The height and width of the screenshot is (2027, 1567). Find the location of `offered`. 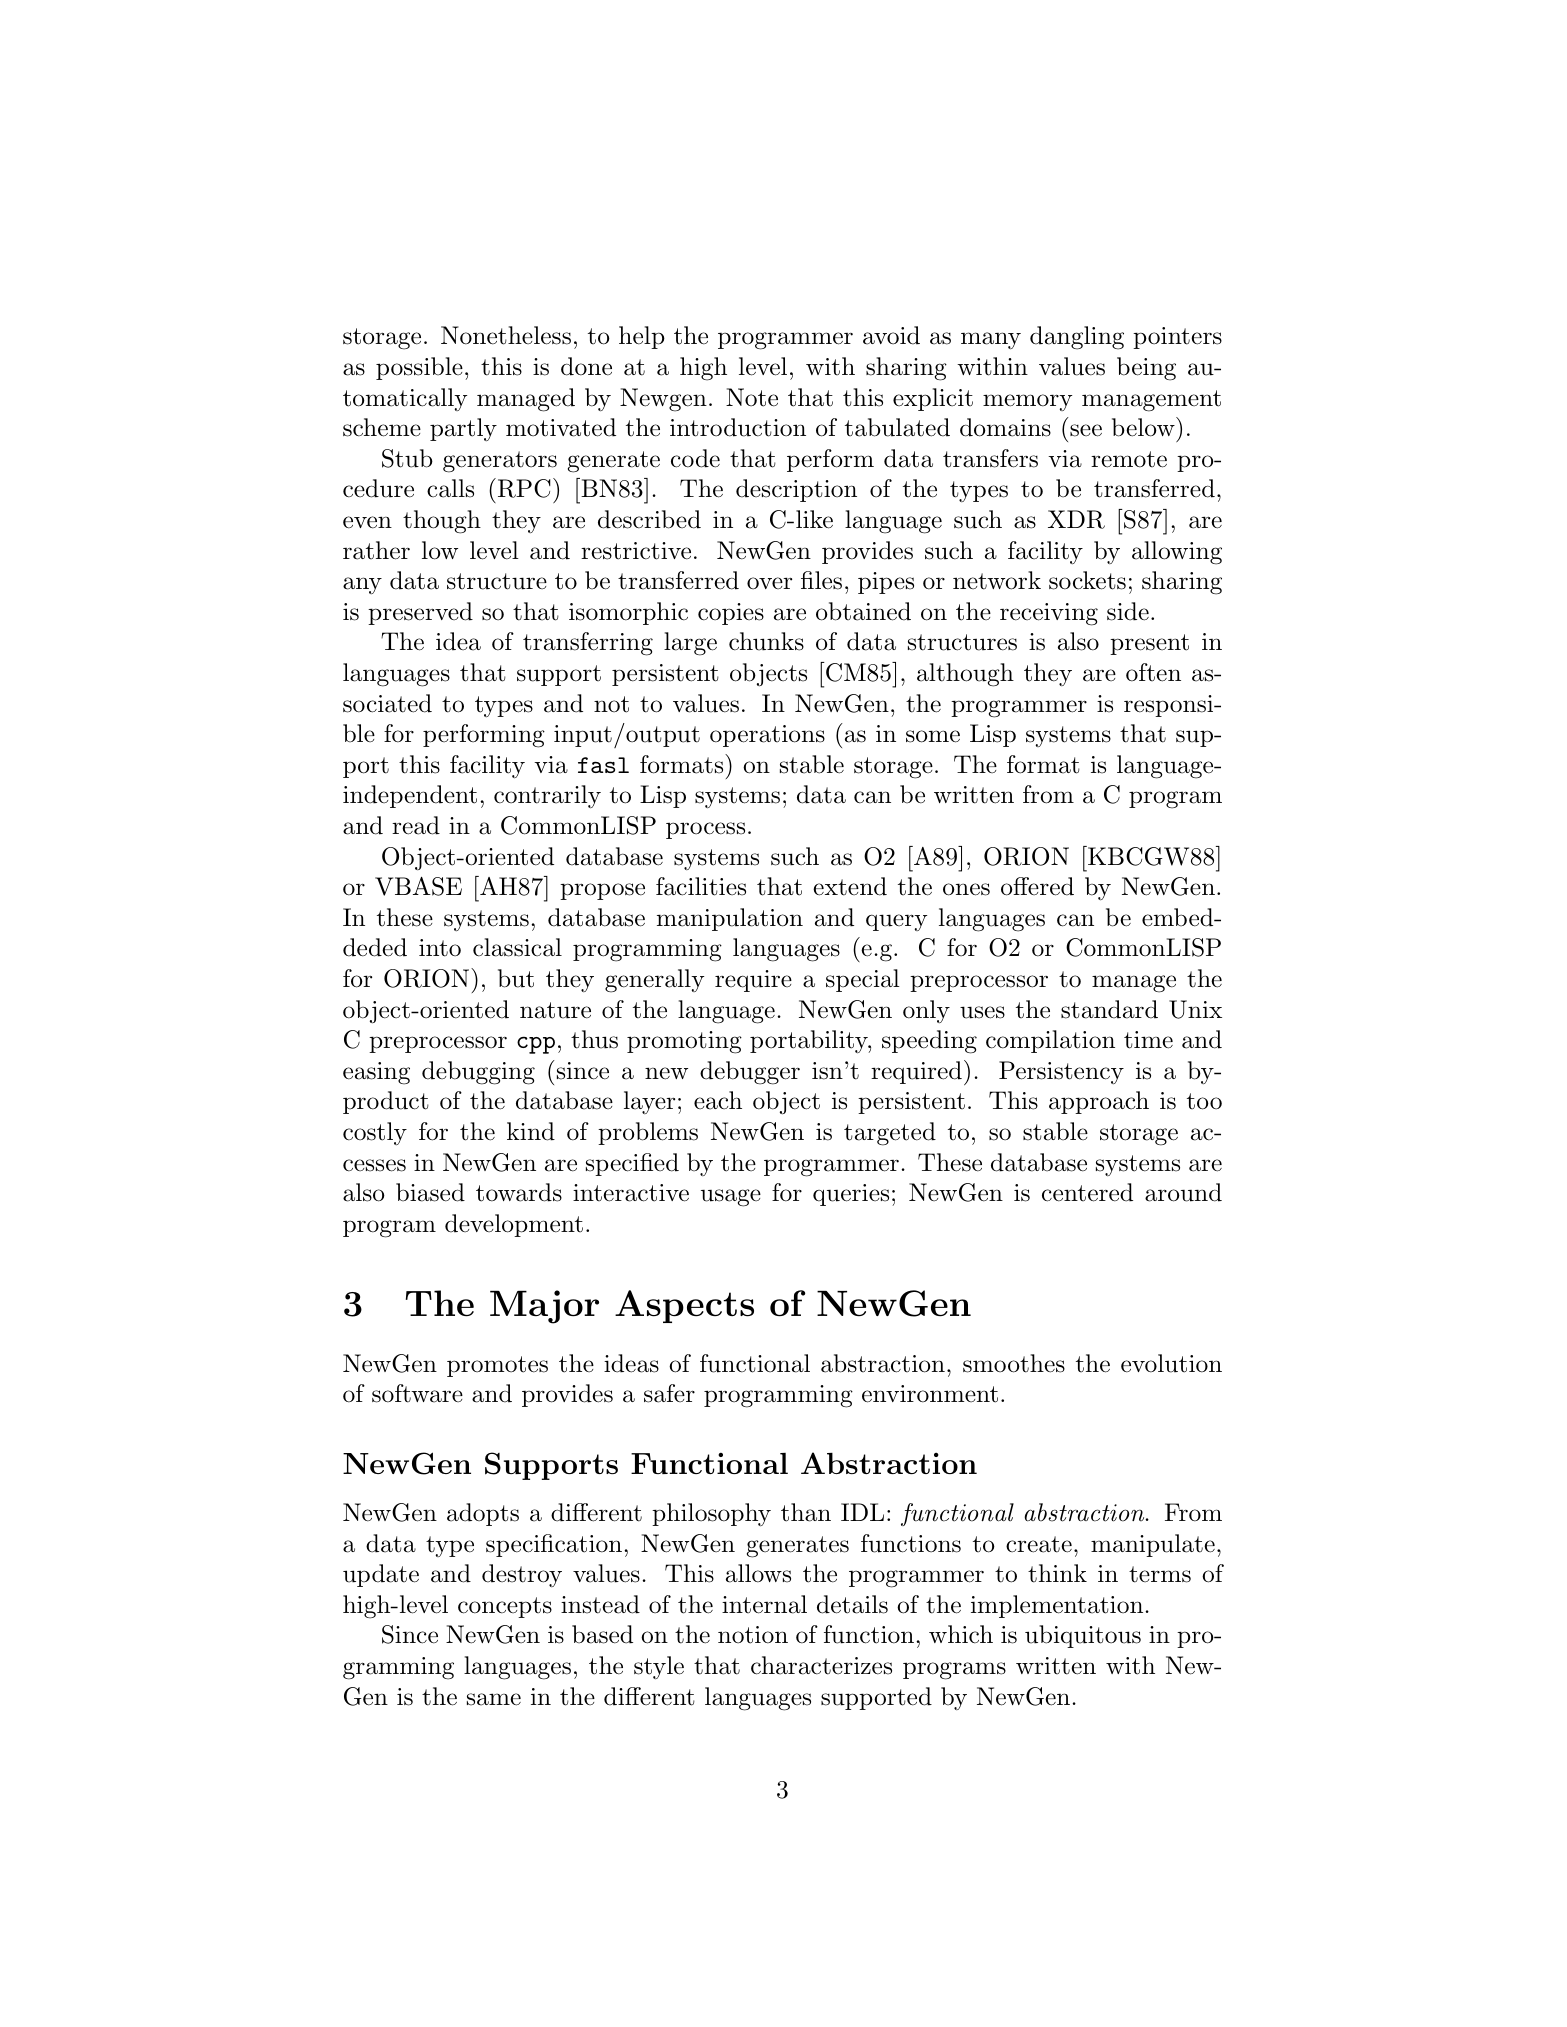

offered is located at coordinates (1037, 886).
